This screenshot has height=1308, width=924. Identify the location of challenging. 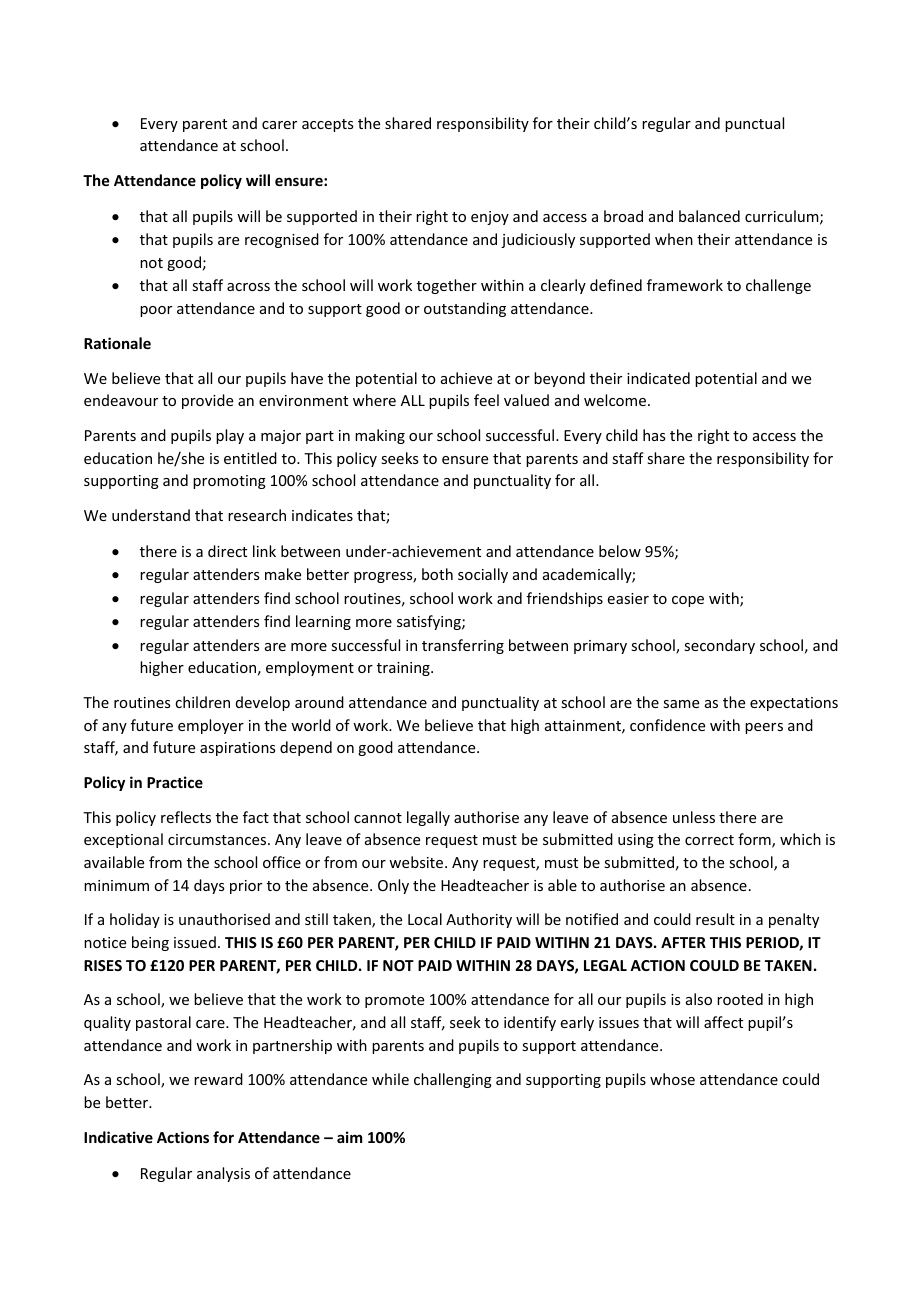
(453, 1080).
